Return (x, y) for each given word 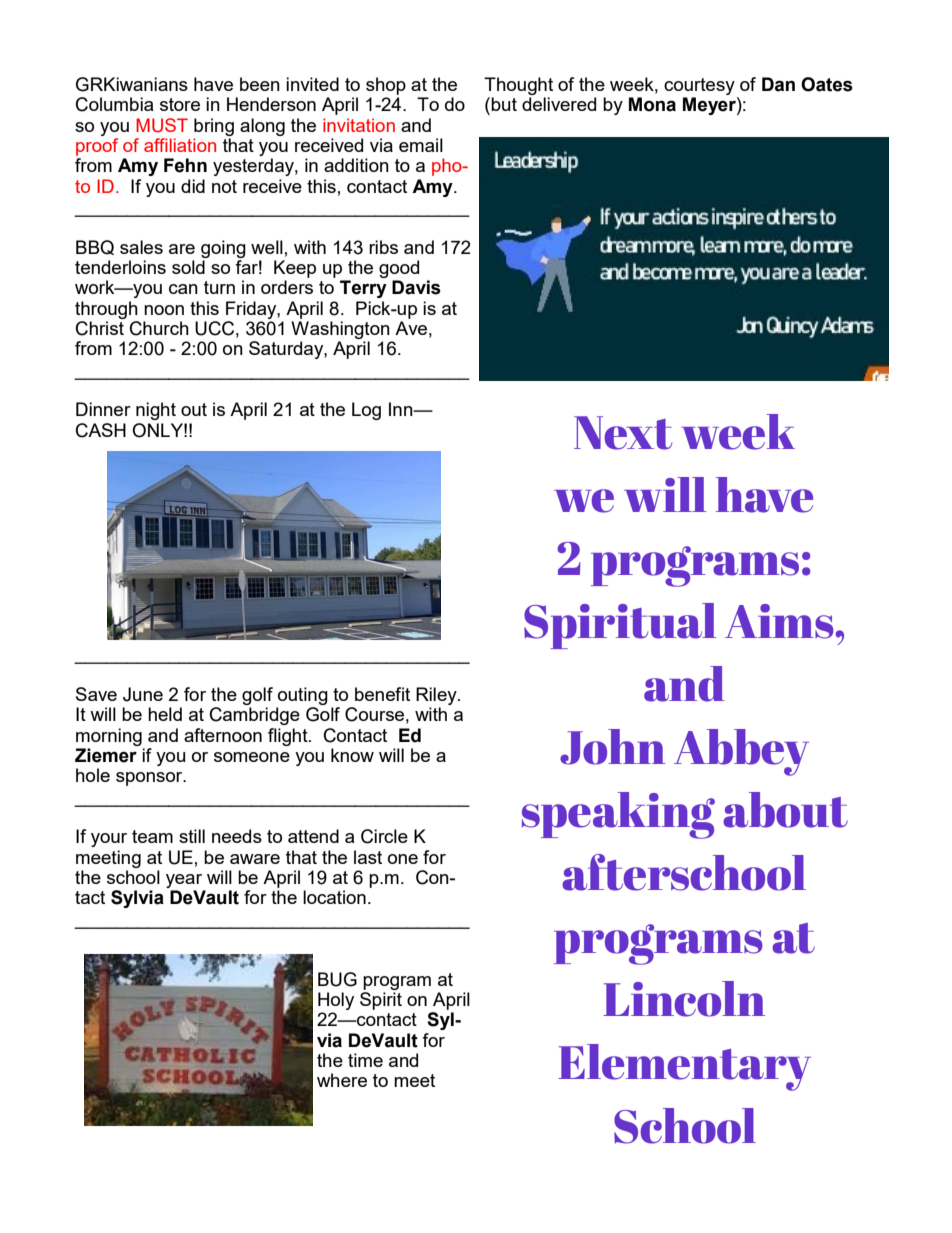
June (143, 694)
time (365, 1060)
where (342, 1080)
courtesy (699, 86)
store (180, 104)
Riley (437, 696)
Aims (780, 621)
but (504, 104)
